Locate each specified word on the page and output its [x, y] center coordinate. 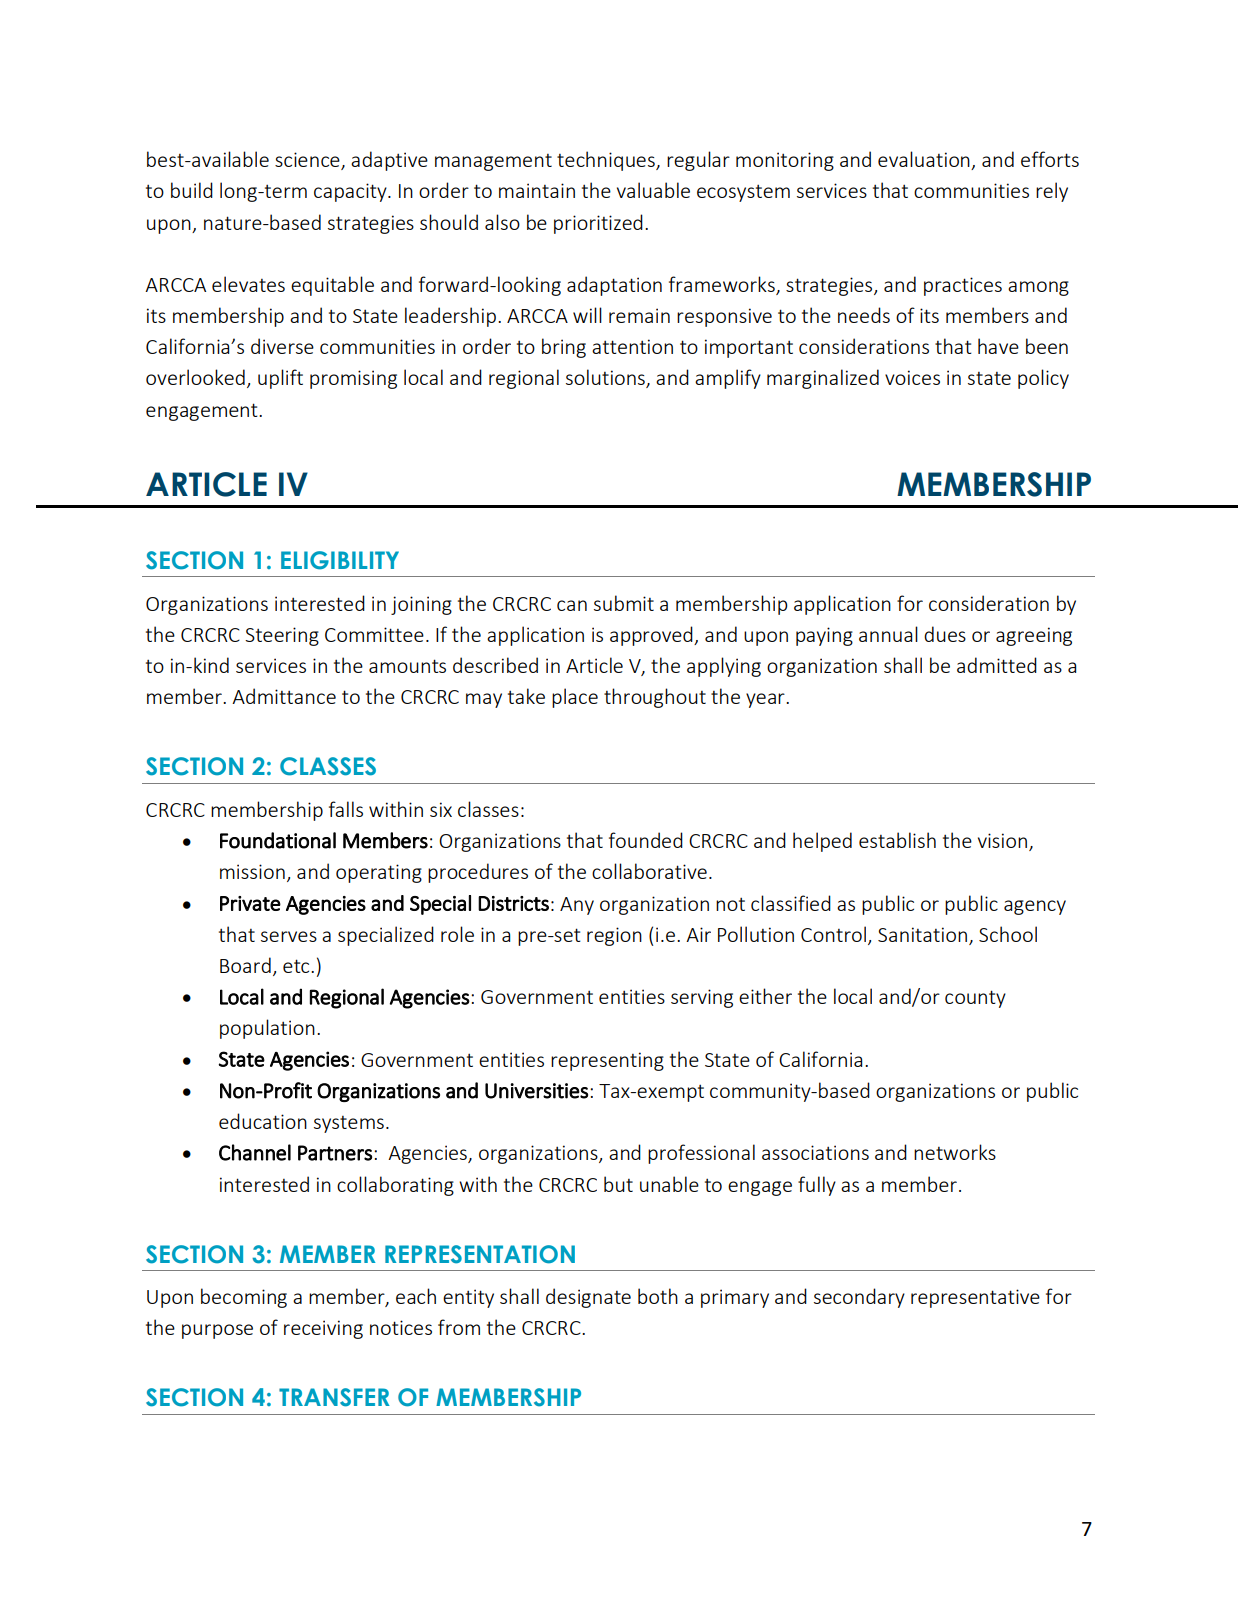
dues [945, 634]
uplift [280, 379]
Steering [282, 636]
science [308, 161]
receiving [323, 1329]
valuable [653, 190]
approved [652, 636]
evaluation [925, 160]
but [618, 1184]
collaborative [649, 871]
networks [955, 1152]
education [263, 1121]
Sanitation [922, 934]
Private [250, 903]
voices [912, 377]
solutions [606, 378]
